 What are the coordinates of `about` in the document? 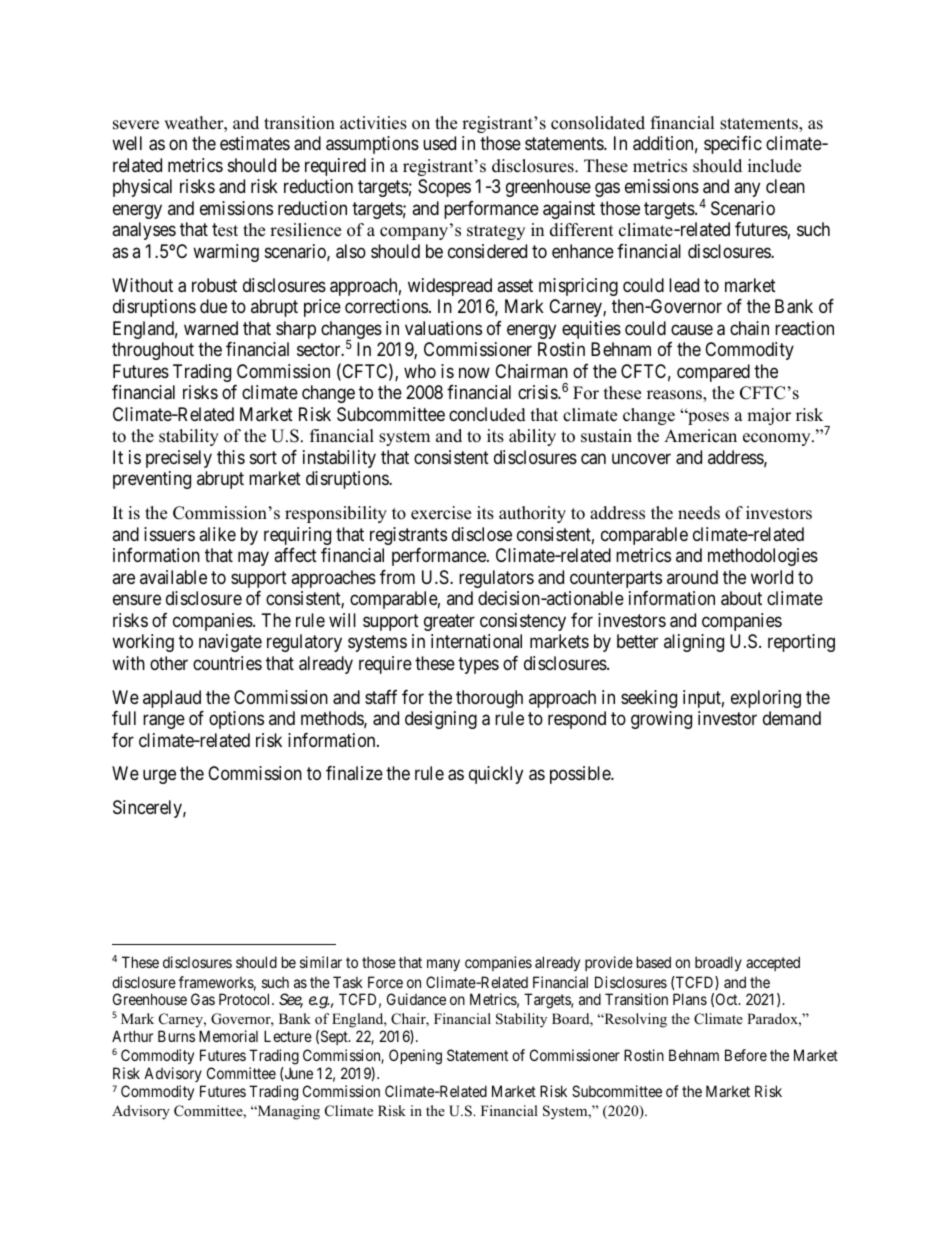 It's located at (741, 598).
